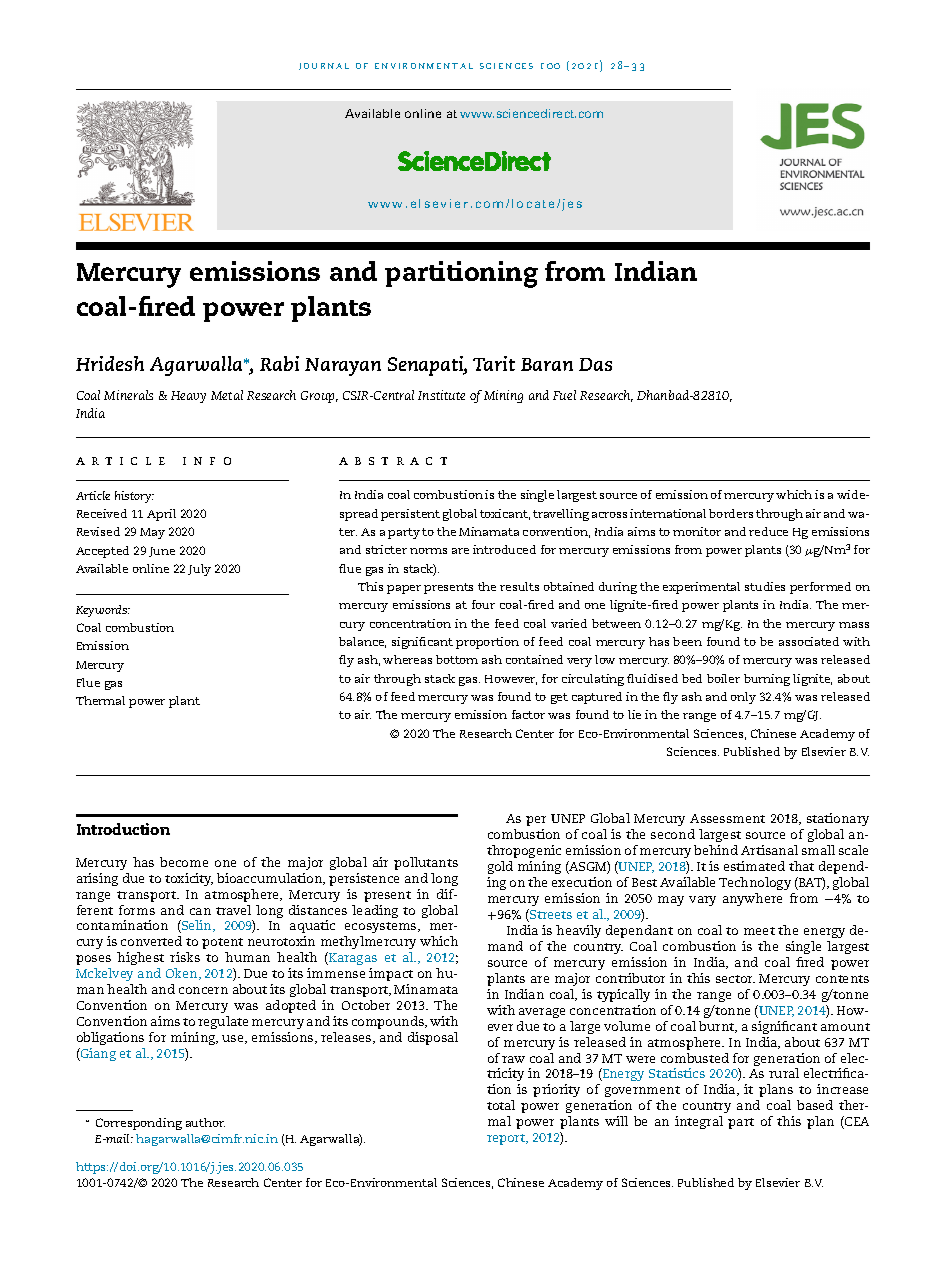  Describe the element at coordinates (547, 364) in the page. I see `Baran` at that location.
